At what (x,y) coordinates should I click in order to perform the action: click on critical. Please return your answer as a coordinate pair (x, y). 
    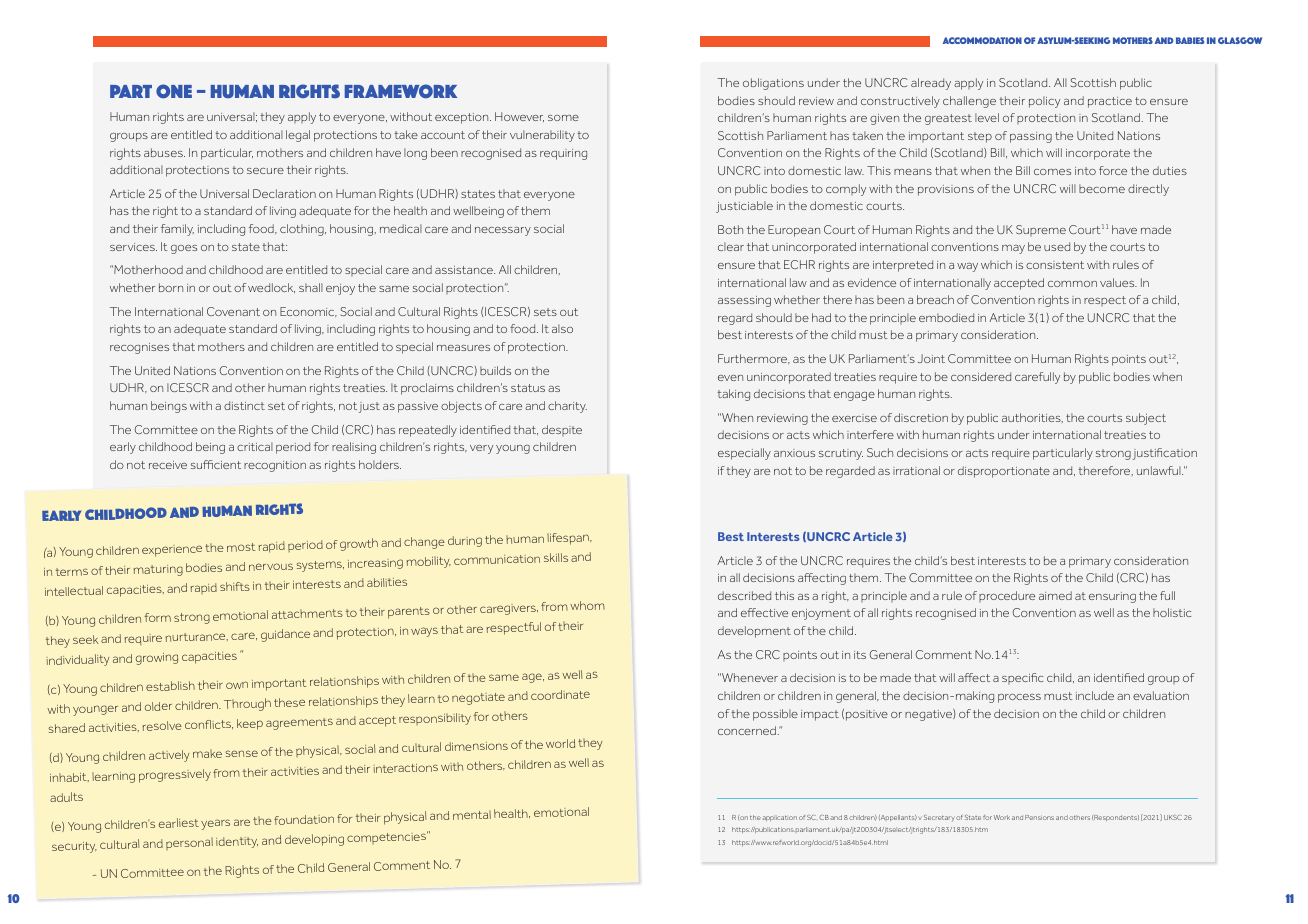
    Looking at the image, I should click on (255, 446).
